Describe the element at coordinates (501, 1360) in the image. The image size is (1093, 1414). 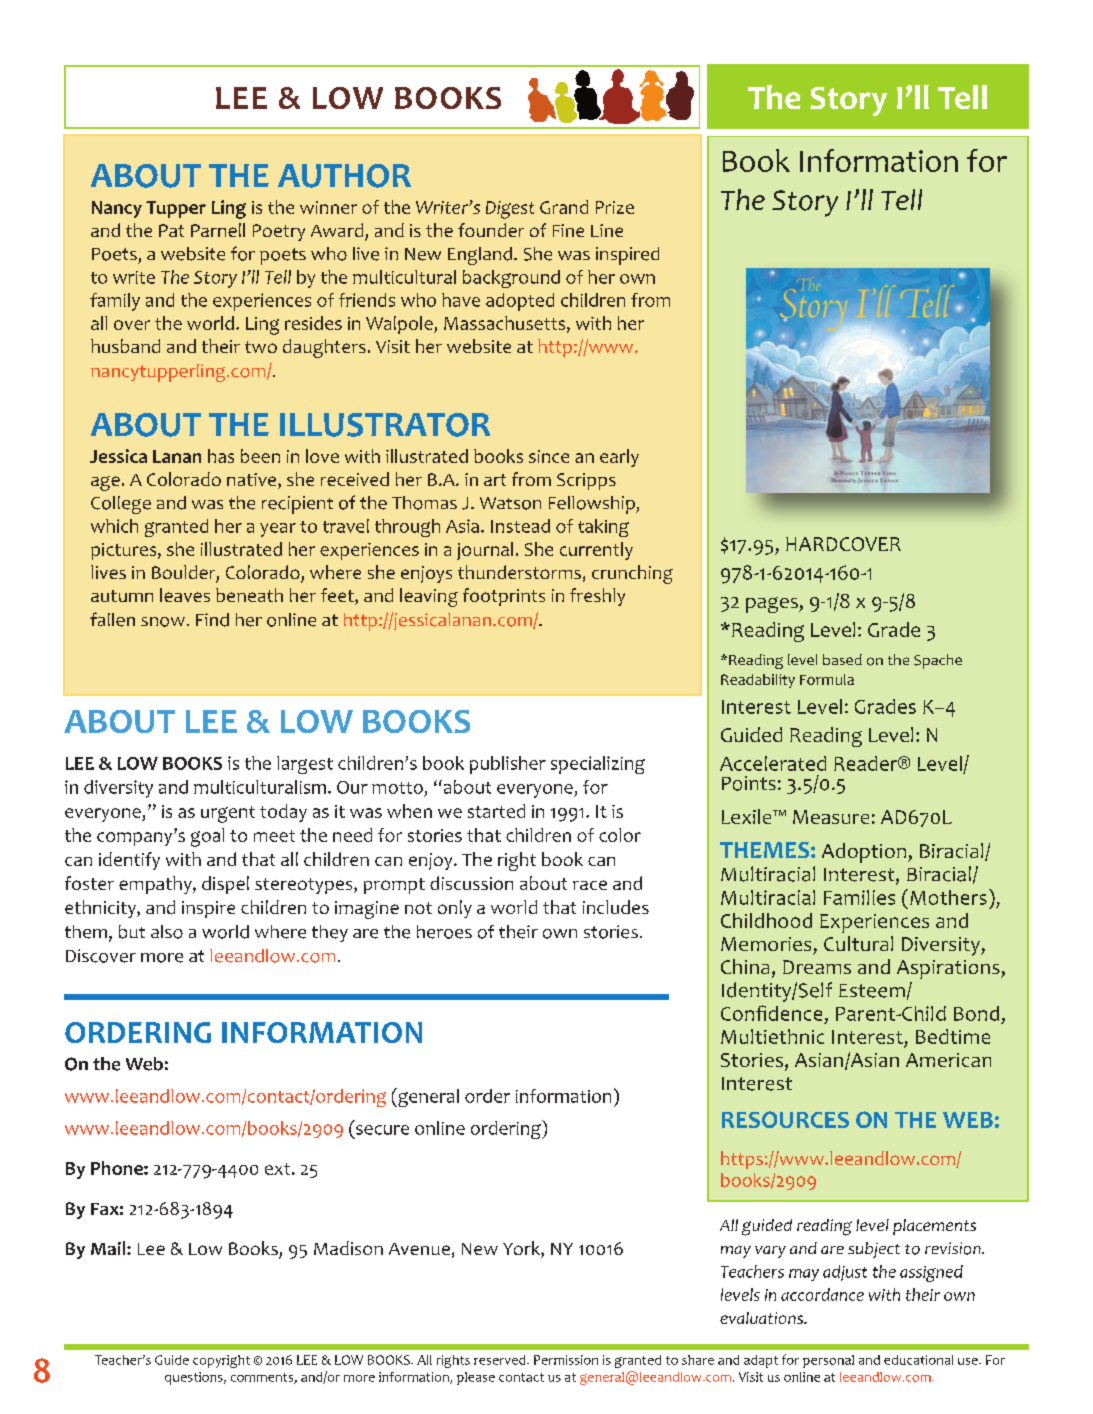
I see `reserved` at that location.
